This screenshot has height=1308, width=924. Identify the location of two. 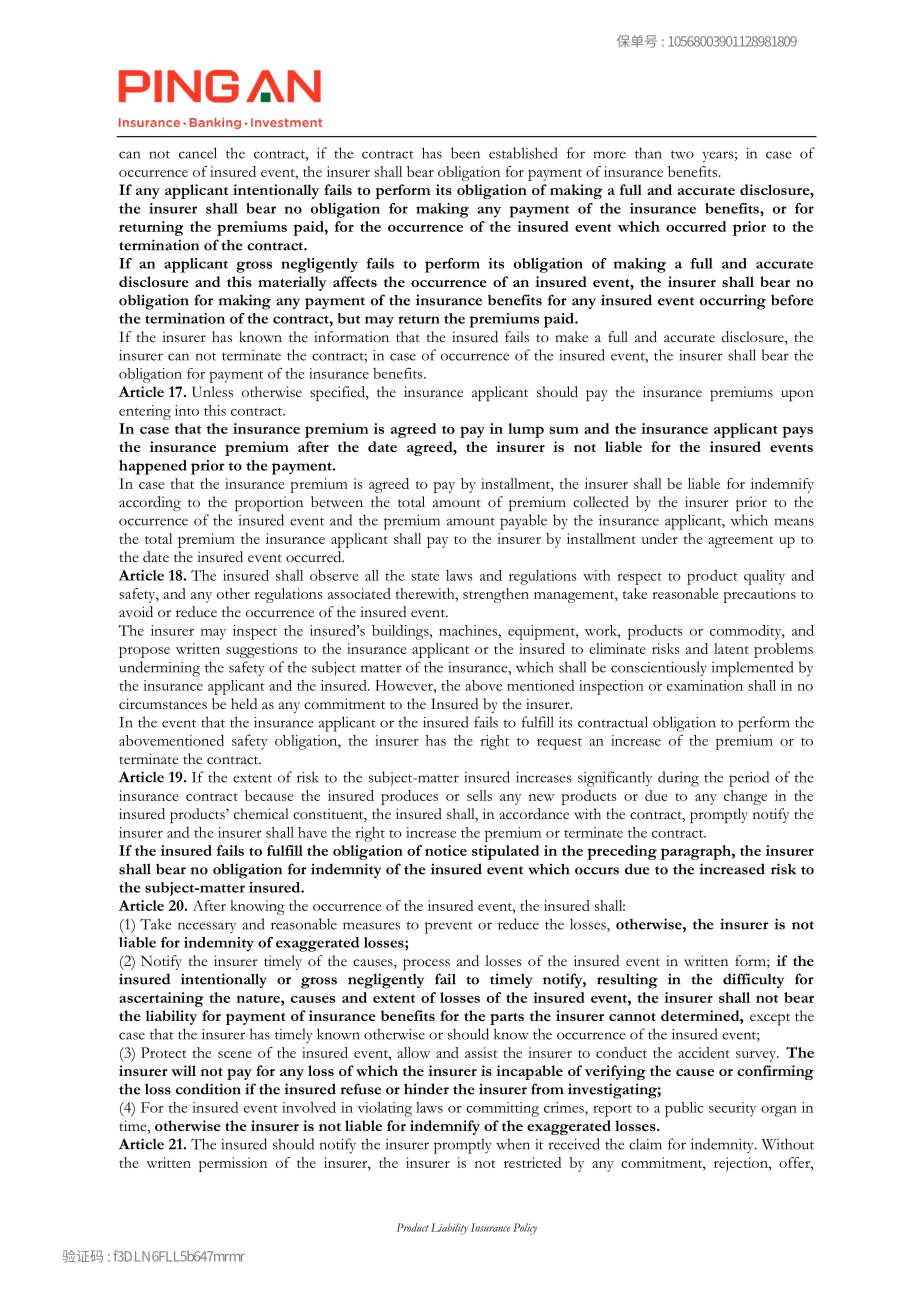
(682, 154).
